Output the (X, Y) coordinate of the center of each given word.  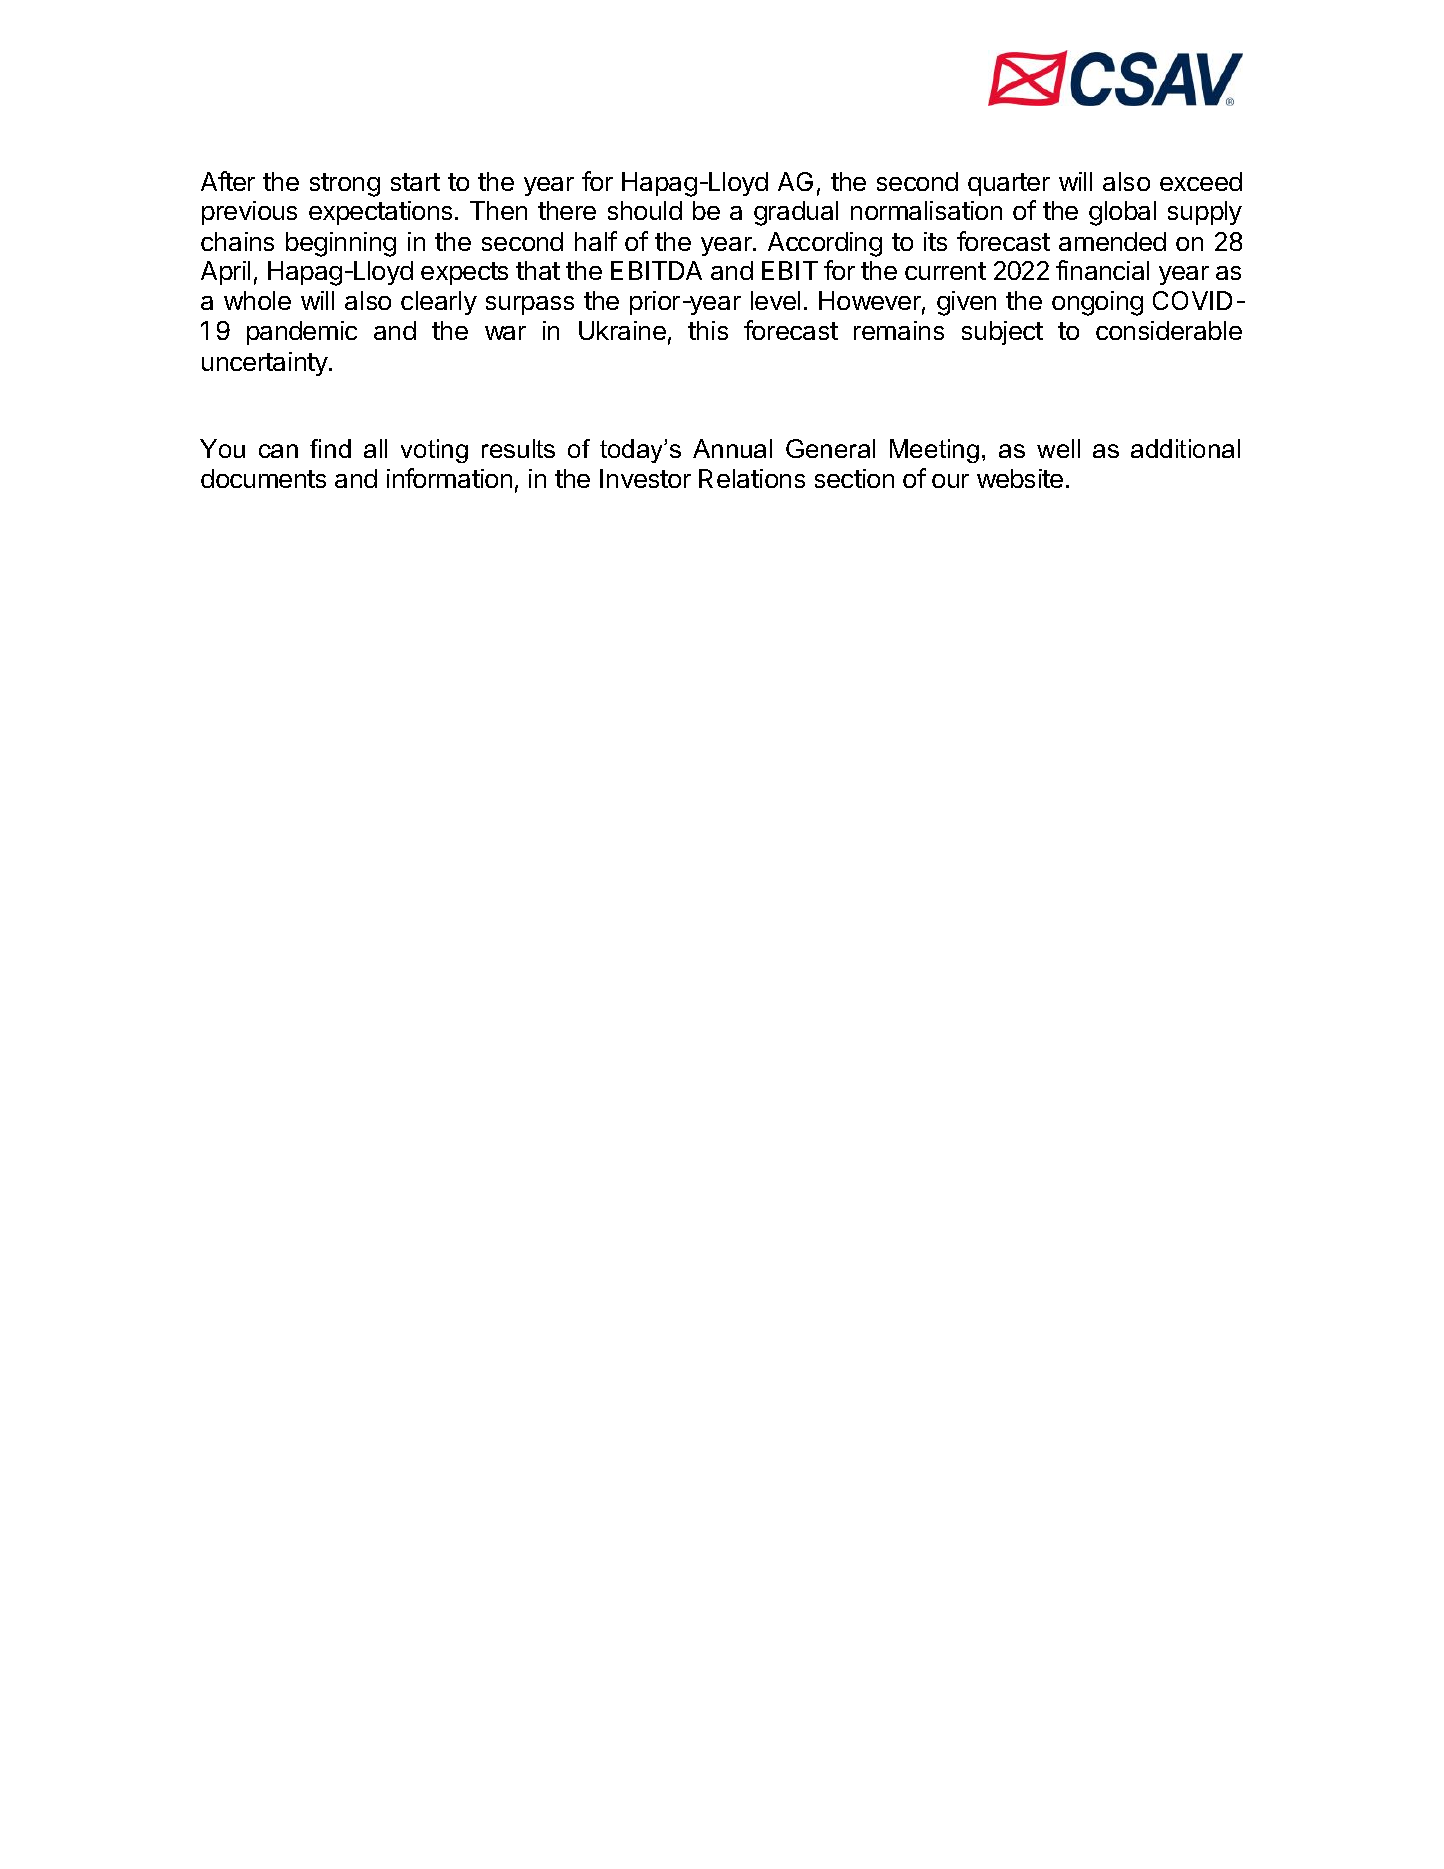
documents (263, 478)
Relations (752, 478)
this (708, 330)
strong (345, 185)
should (645, 210)
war (505, 333)
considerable (1169, 330)
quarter (1009, 184)
